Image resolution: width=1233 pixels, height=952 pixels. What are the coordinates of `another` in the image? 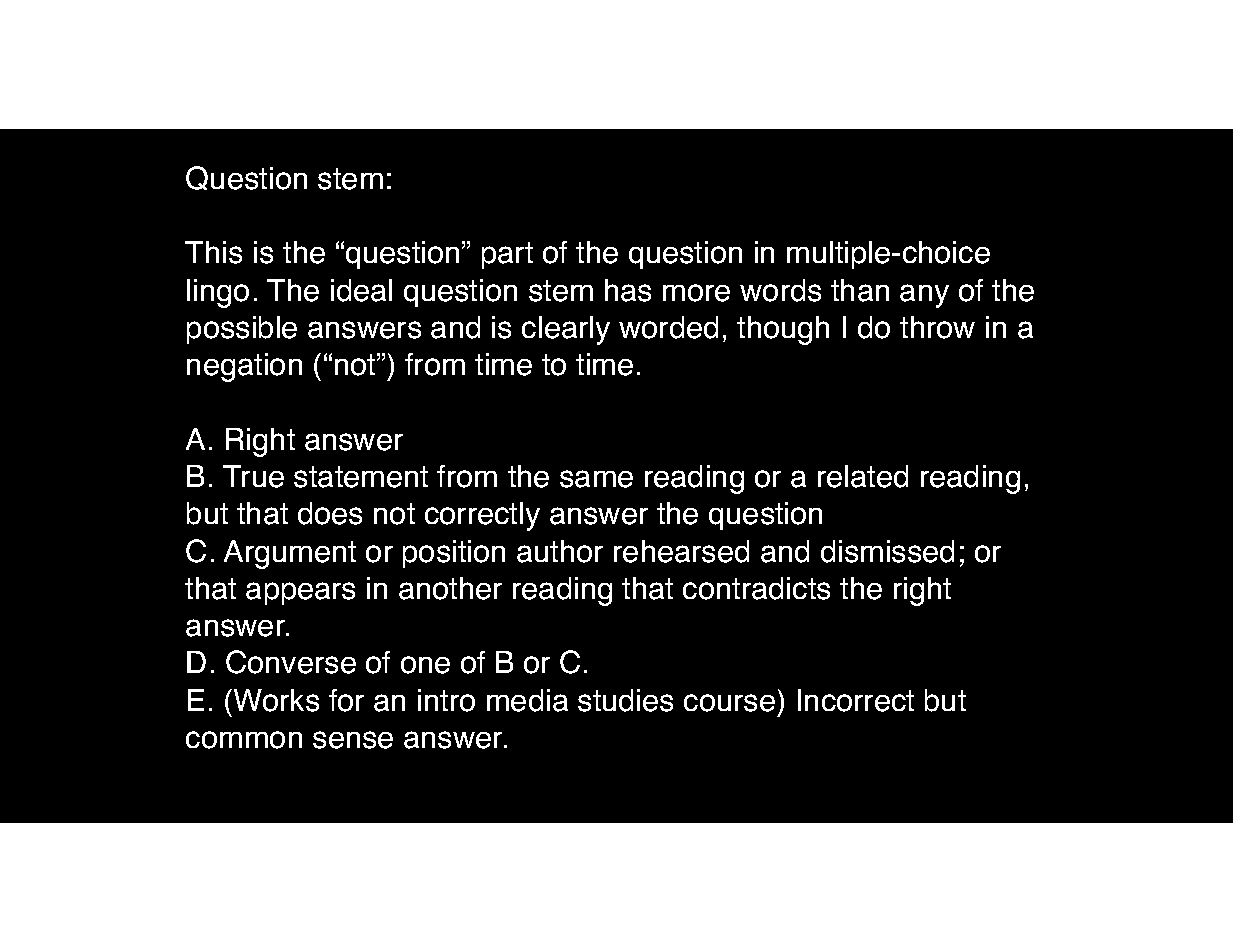 It's located at (450, 588).
